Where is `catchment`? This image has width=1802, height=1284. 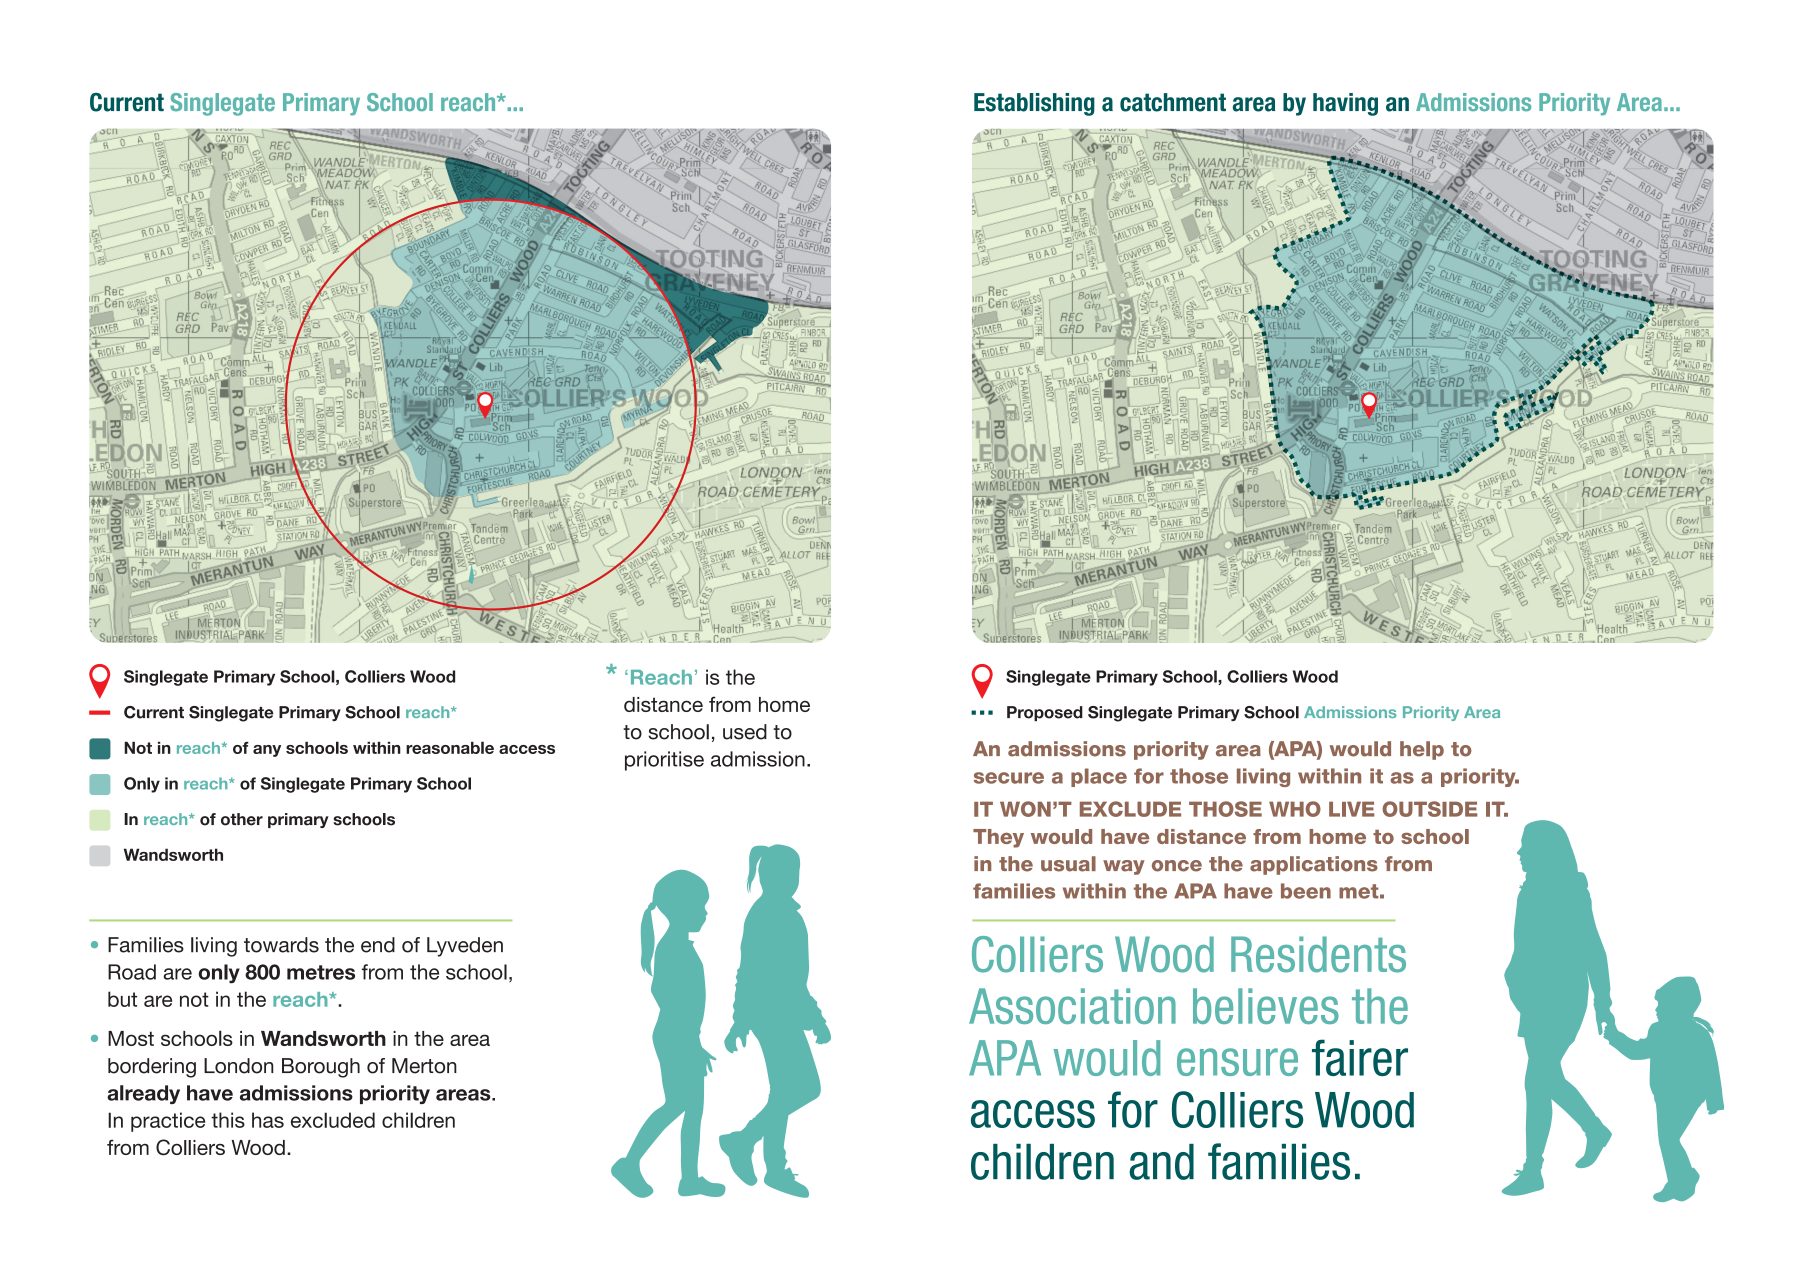 catchment is located at coordinates (1173, 102).
